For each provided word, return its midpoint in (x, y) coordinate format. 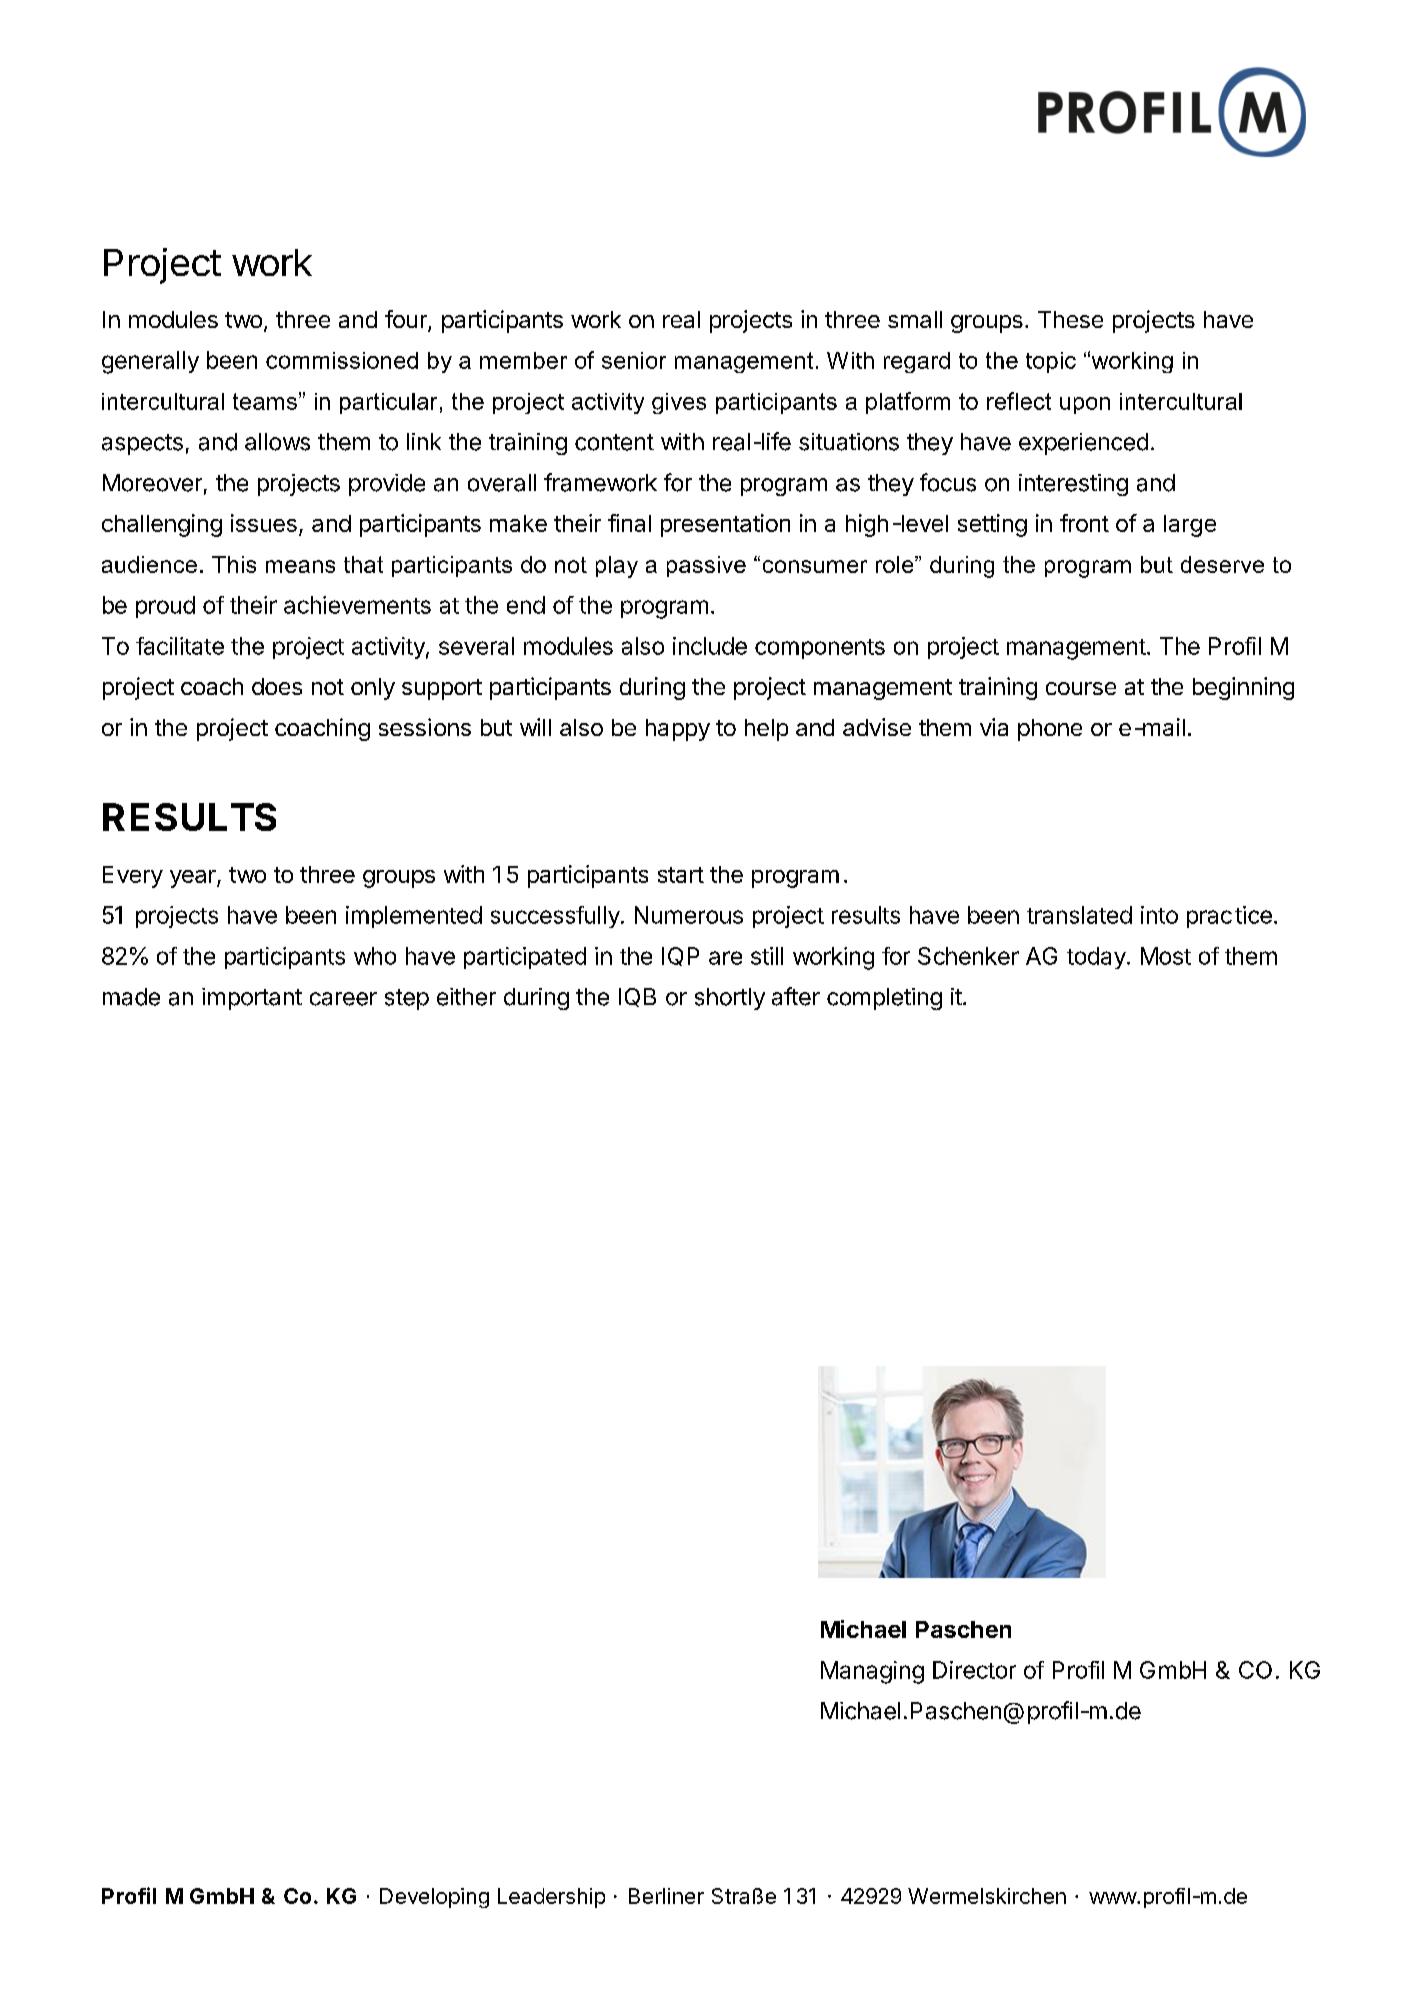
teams (265, 401)
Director (974, 1670)
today (1097, 958)
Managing (872, 1672)
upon (1085, 405)
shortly (730, 999)
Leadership (551, 1898)
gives (679, 403)
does (277, 686)
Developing (434, 1898)
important (252, 999)
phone (1050, 730)
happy (678, 730)
